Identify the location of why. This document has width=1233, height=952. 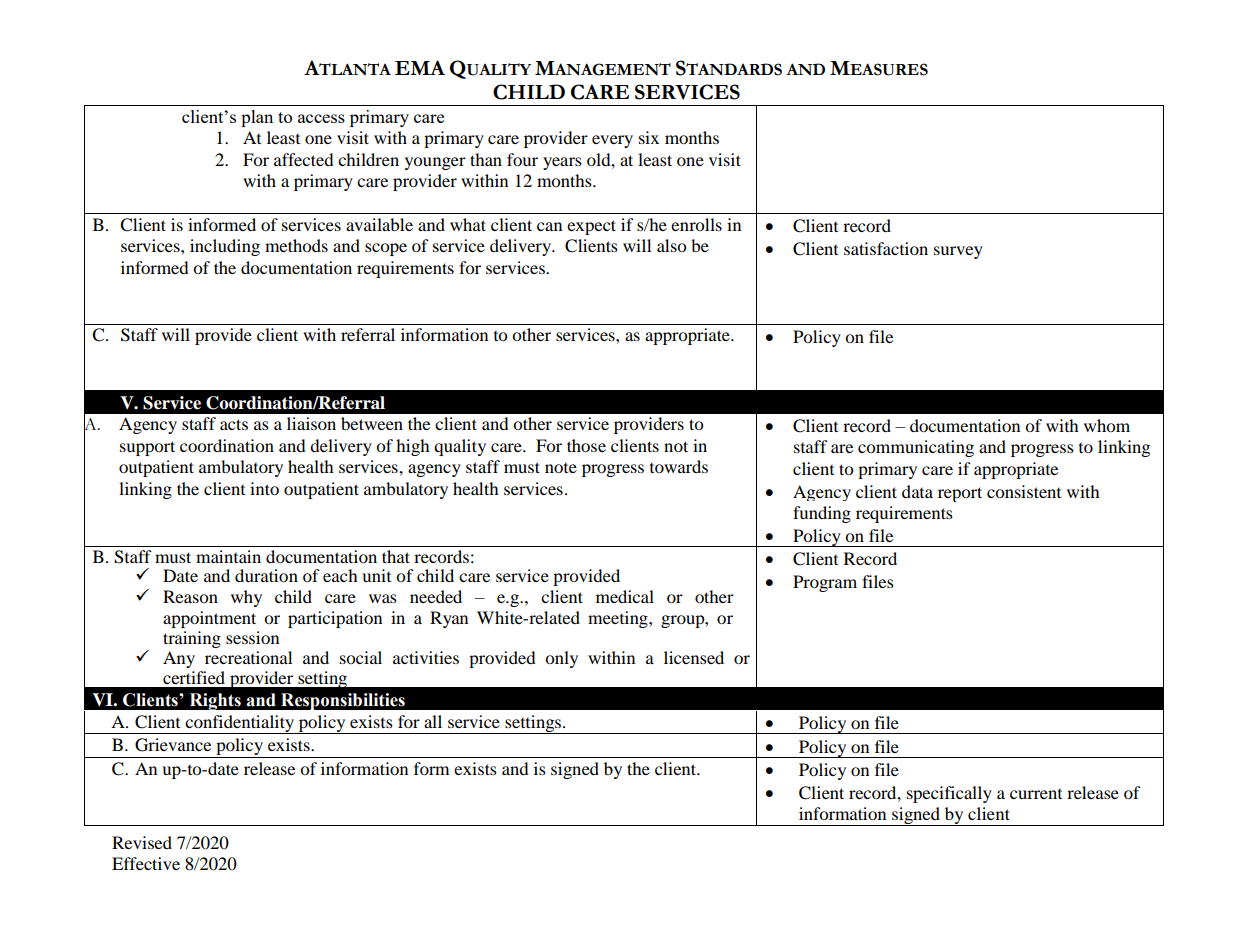
(246, 598).
